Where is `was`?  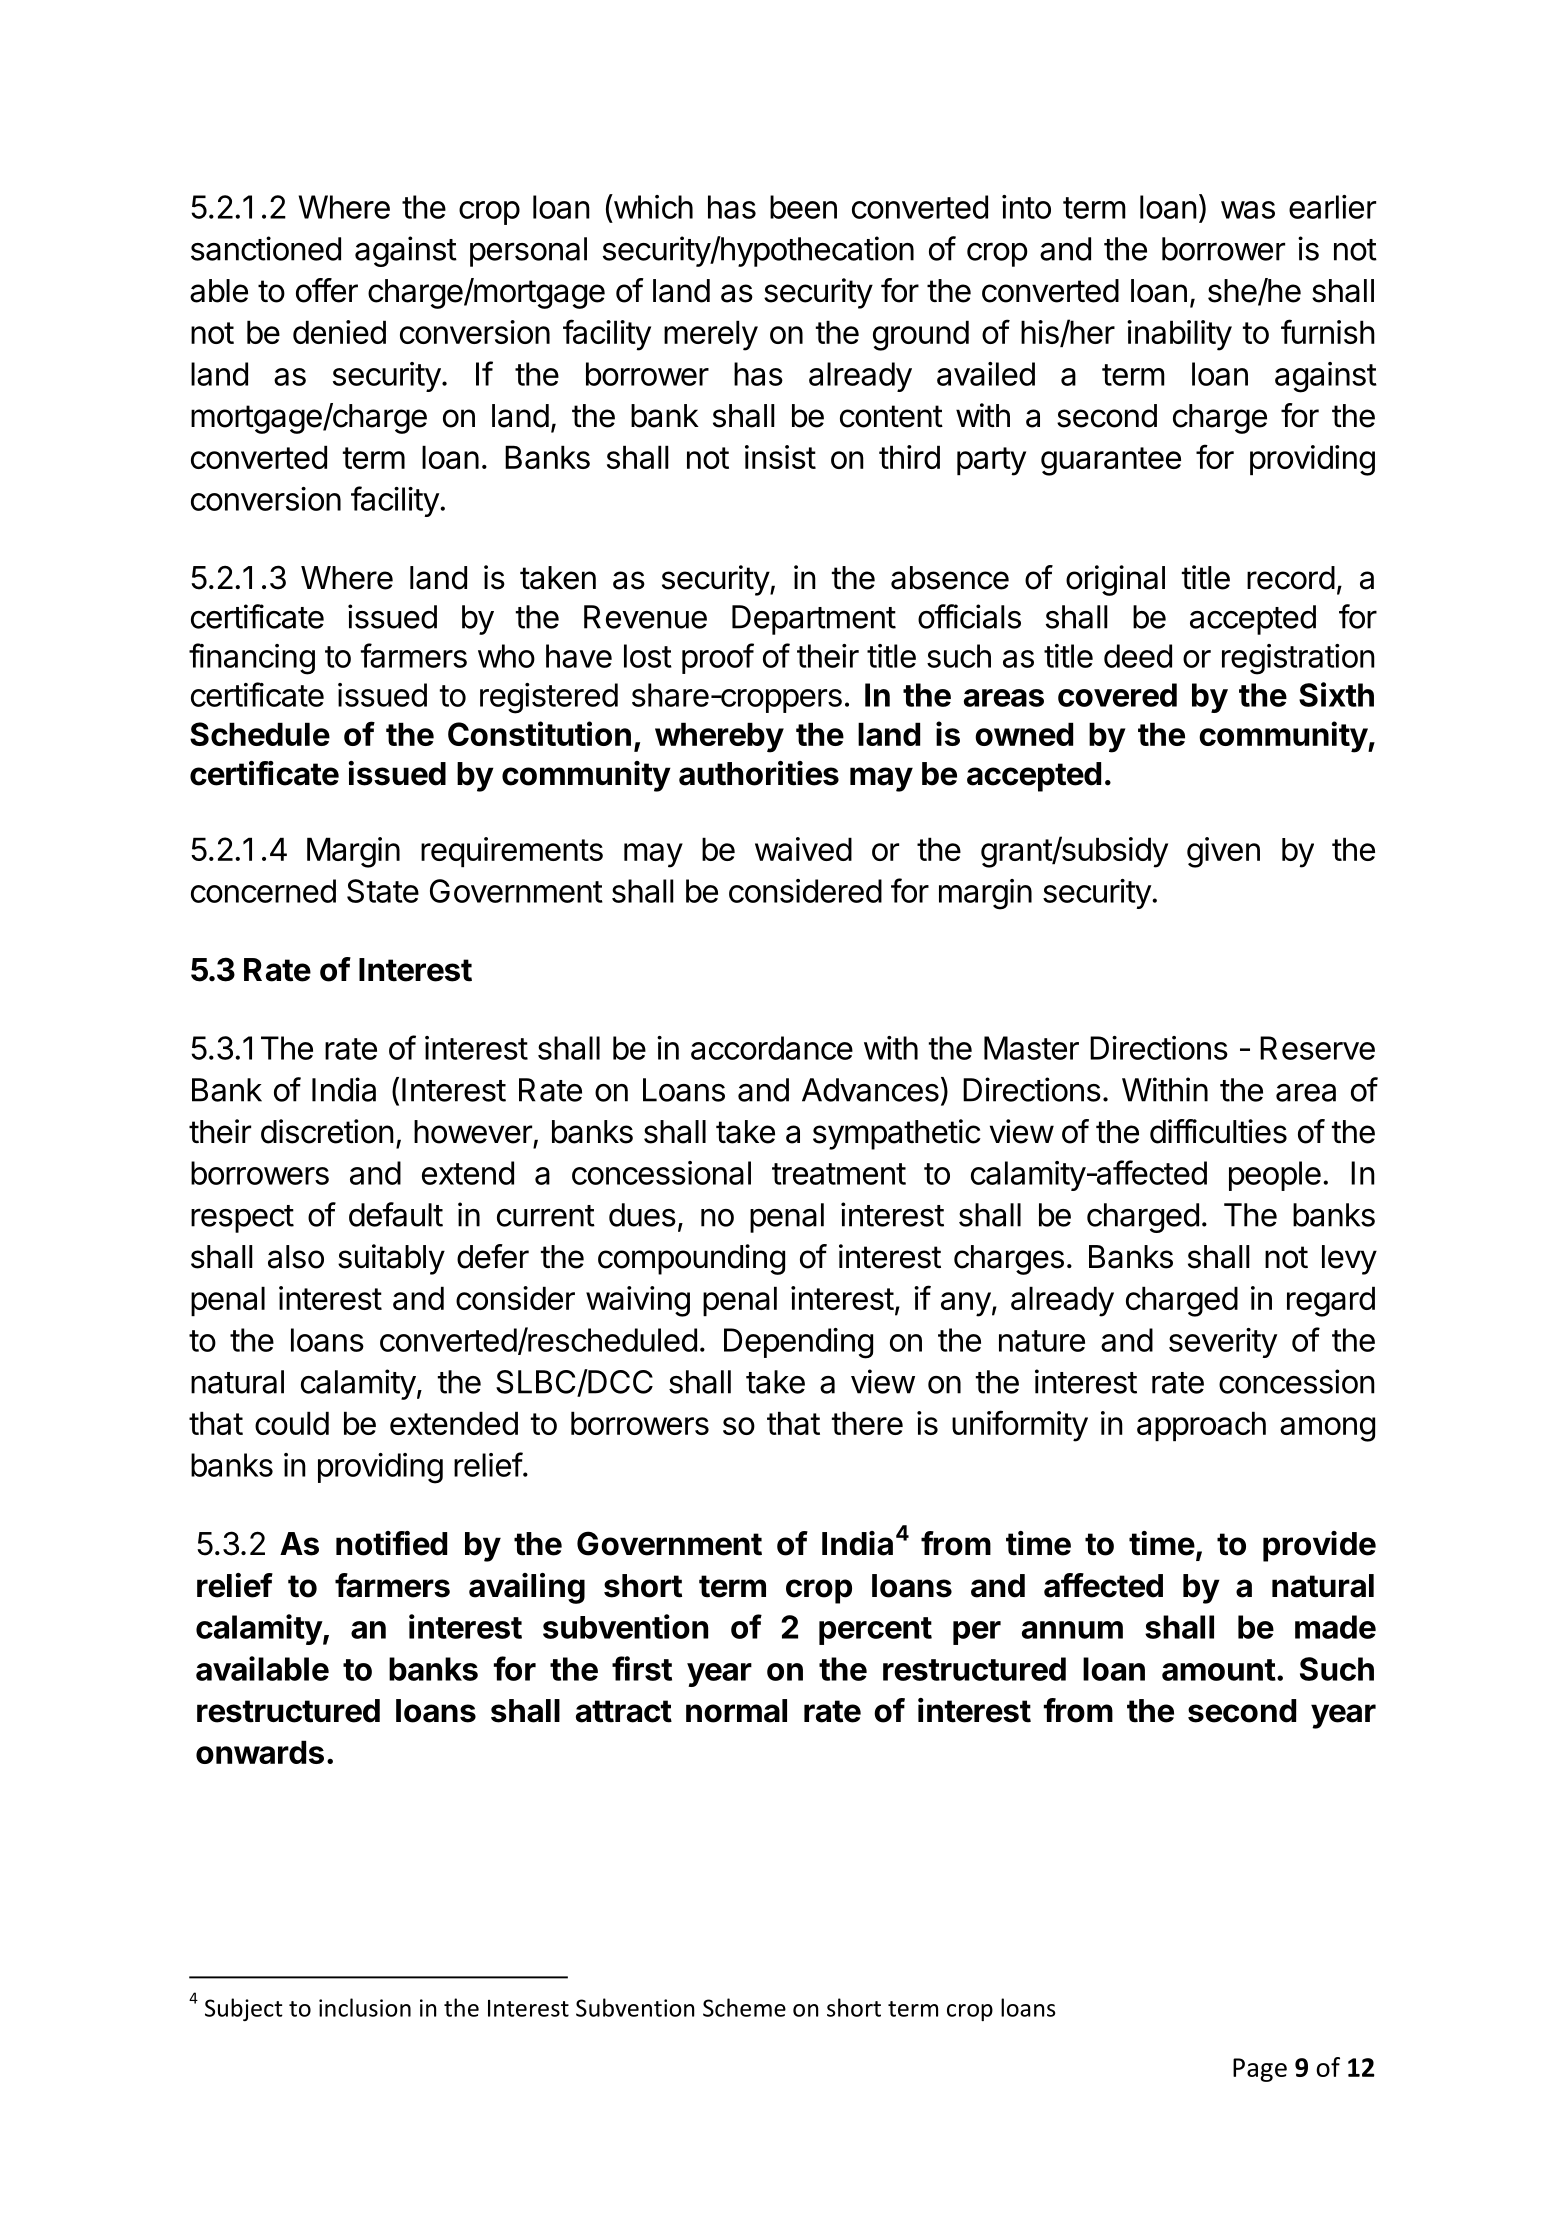
was is located at coordinates (1248, 210).
